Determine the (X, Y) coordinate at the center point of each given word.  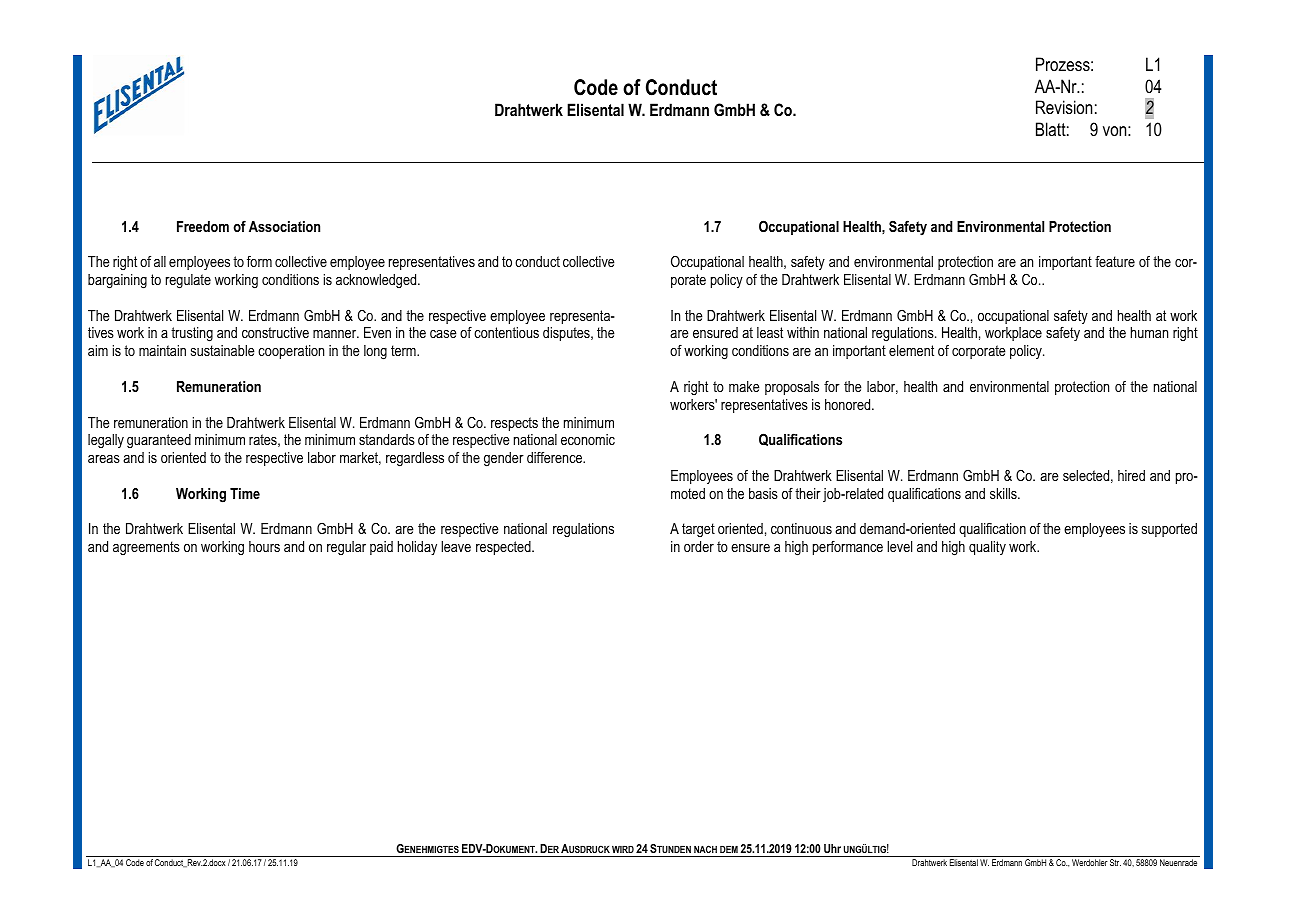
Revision (1064, 107)
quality (987, 548)
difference (556, 457)
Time (245, 493)
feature (1115, 261)
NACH (705, 849)
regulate (188, 281)
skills (1004, 493)
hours (264, 546)
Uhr (832, 848)
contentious (506, 332)
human (1149, 332)
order (699, 546)
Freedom (203, 226)
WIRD (623, 849)
